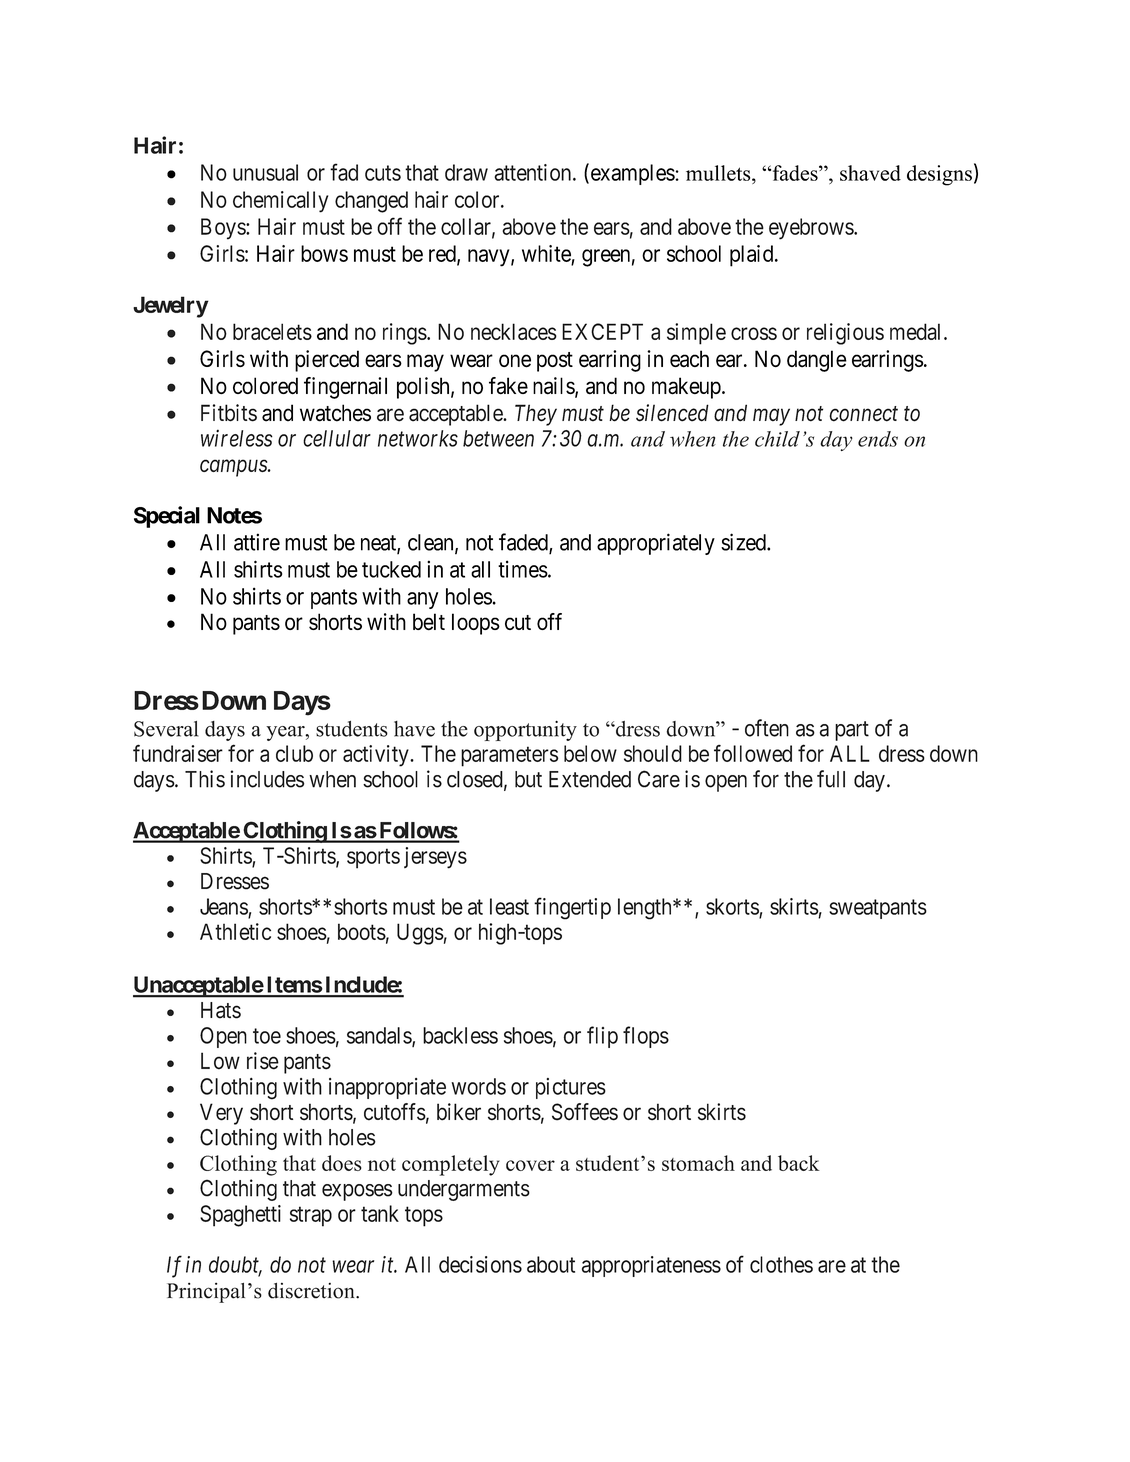 The image size is (1130, 1462). Describe the element at coordinates (939, 175) in the image. I see `designs` at that location.
